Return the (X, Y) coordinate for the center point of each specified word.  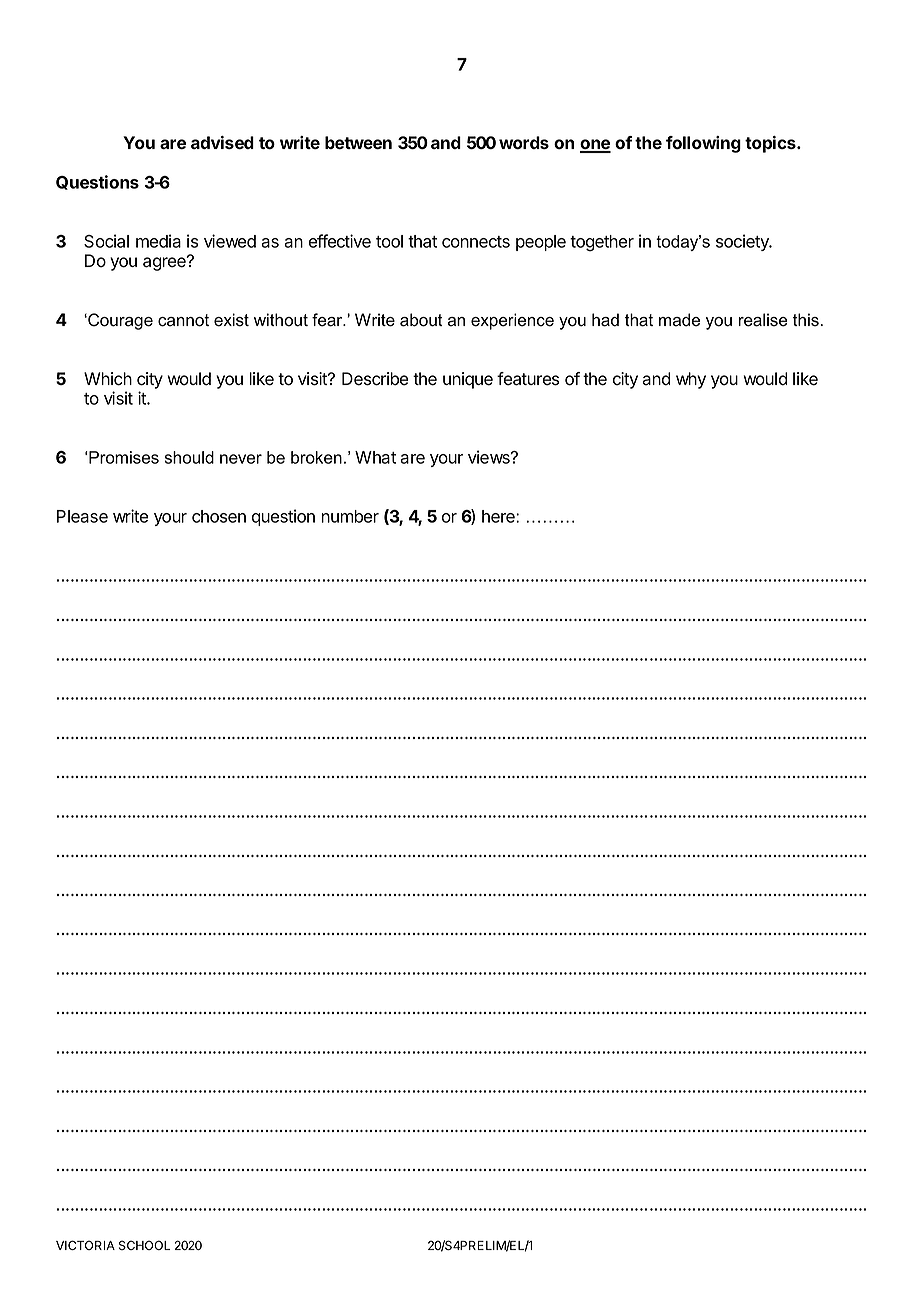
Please (82, 516)
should (189, 457)
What (375, 457)
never (241, 459)
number (350, 516)
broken (316, 457)
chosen (219, 516)
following (703, 144)
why (691, 380)
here (499, 516)
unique (468, 380)
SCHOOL (144, 1245)
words (524, 142)
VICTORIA (85, 1245)
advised (222, 142)
